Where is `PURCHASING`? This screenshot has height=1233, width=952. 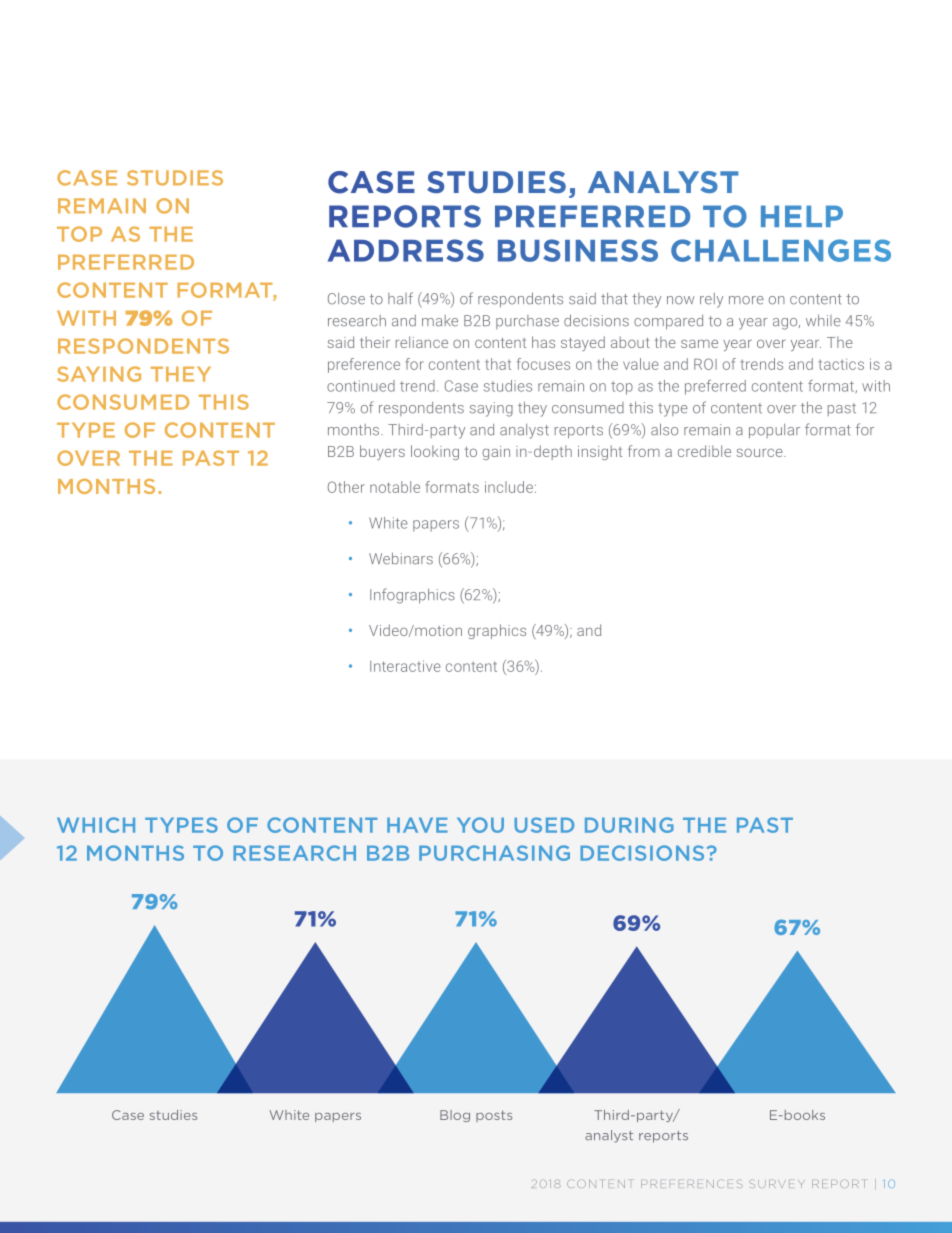
PURCHASING is located at coordinates (494, 853).
